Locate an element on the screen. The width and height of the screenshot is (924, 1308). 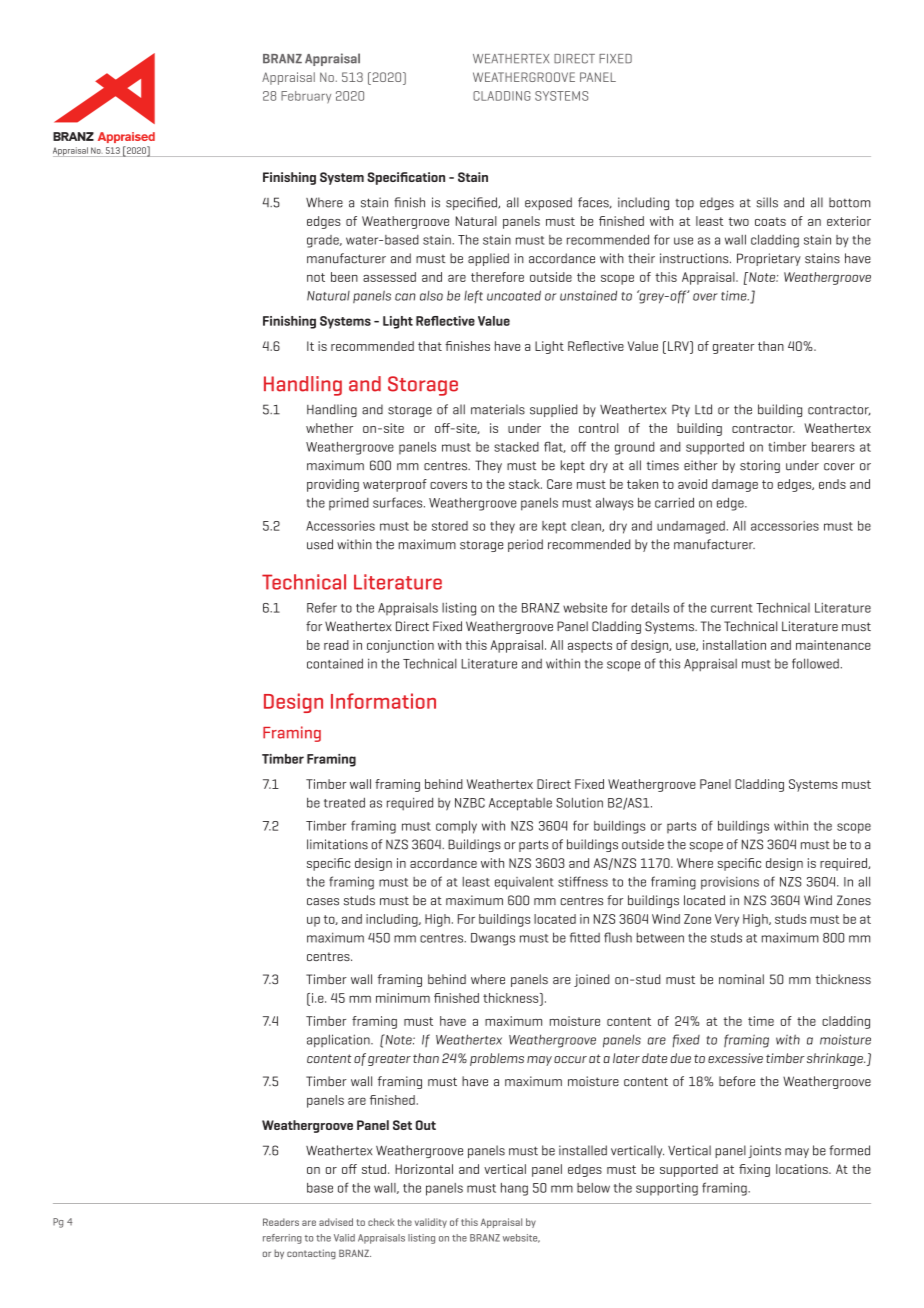
February is located at coordinates (306, 97).
